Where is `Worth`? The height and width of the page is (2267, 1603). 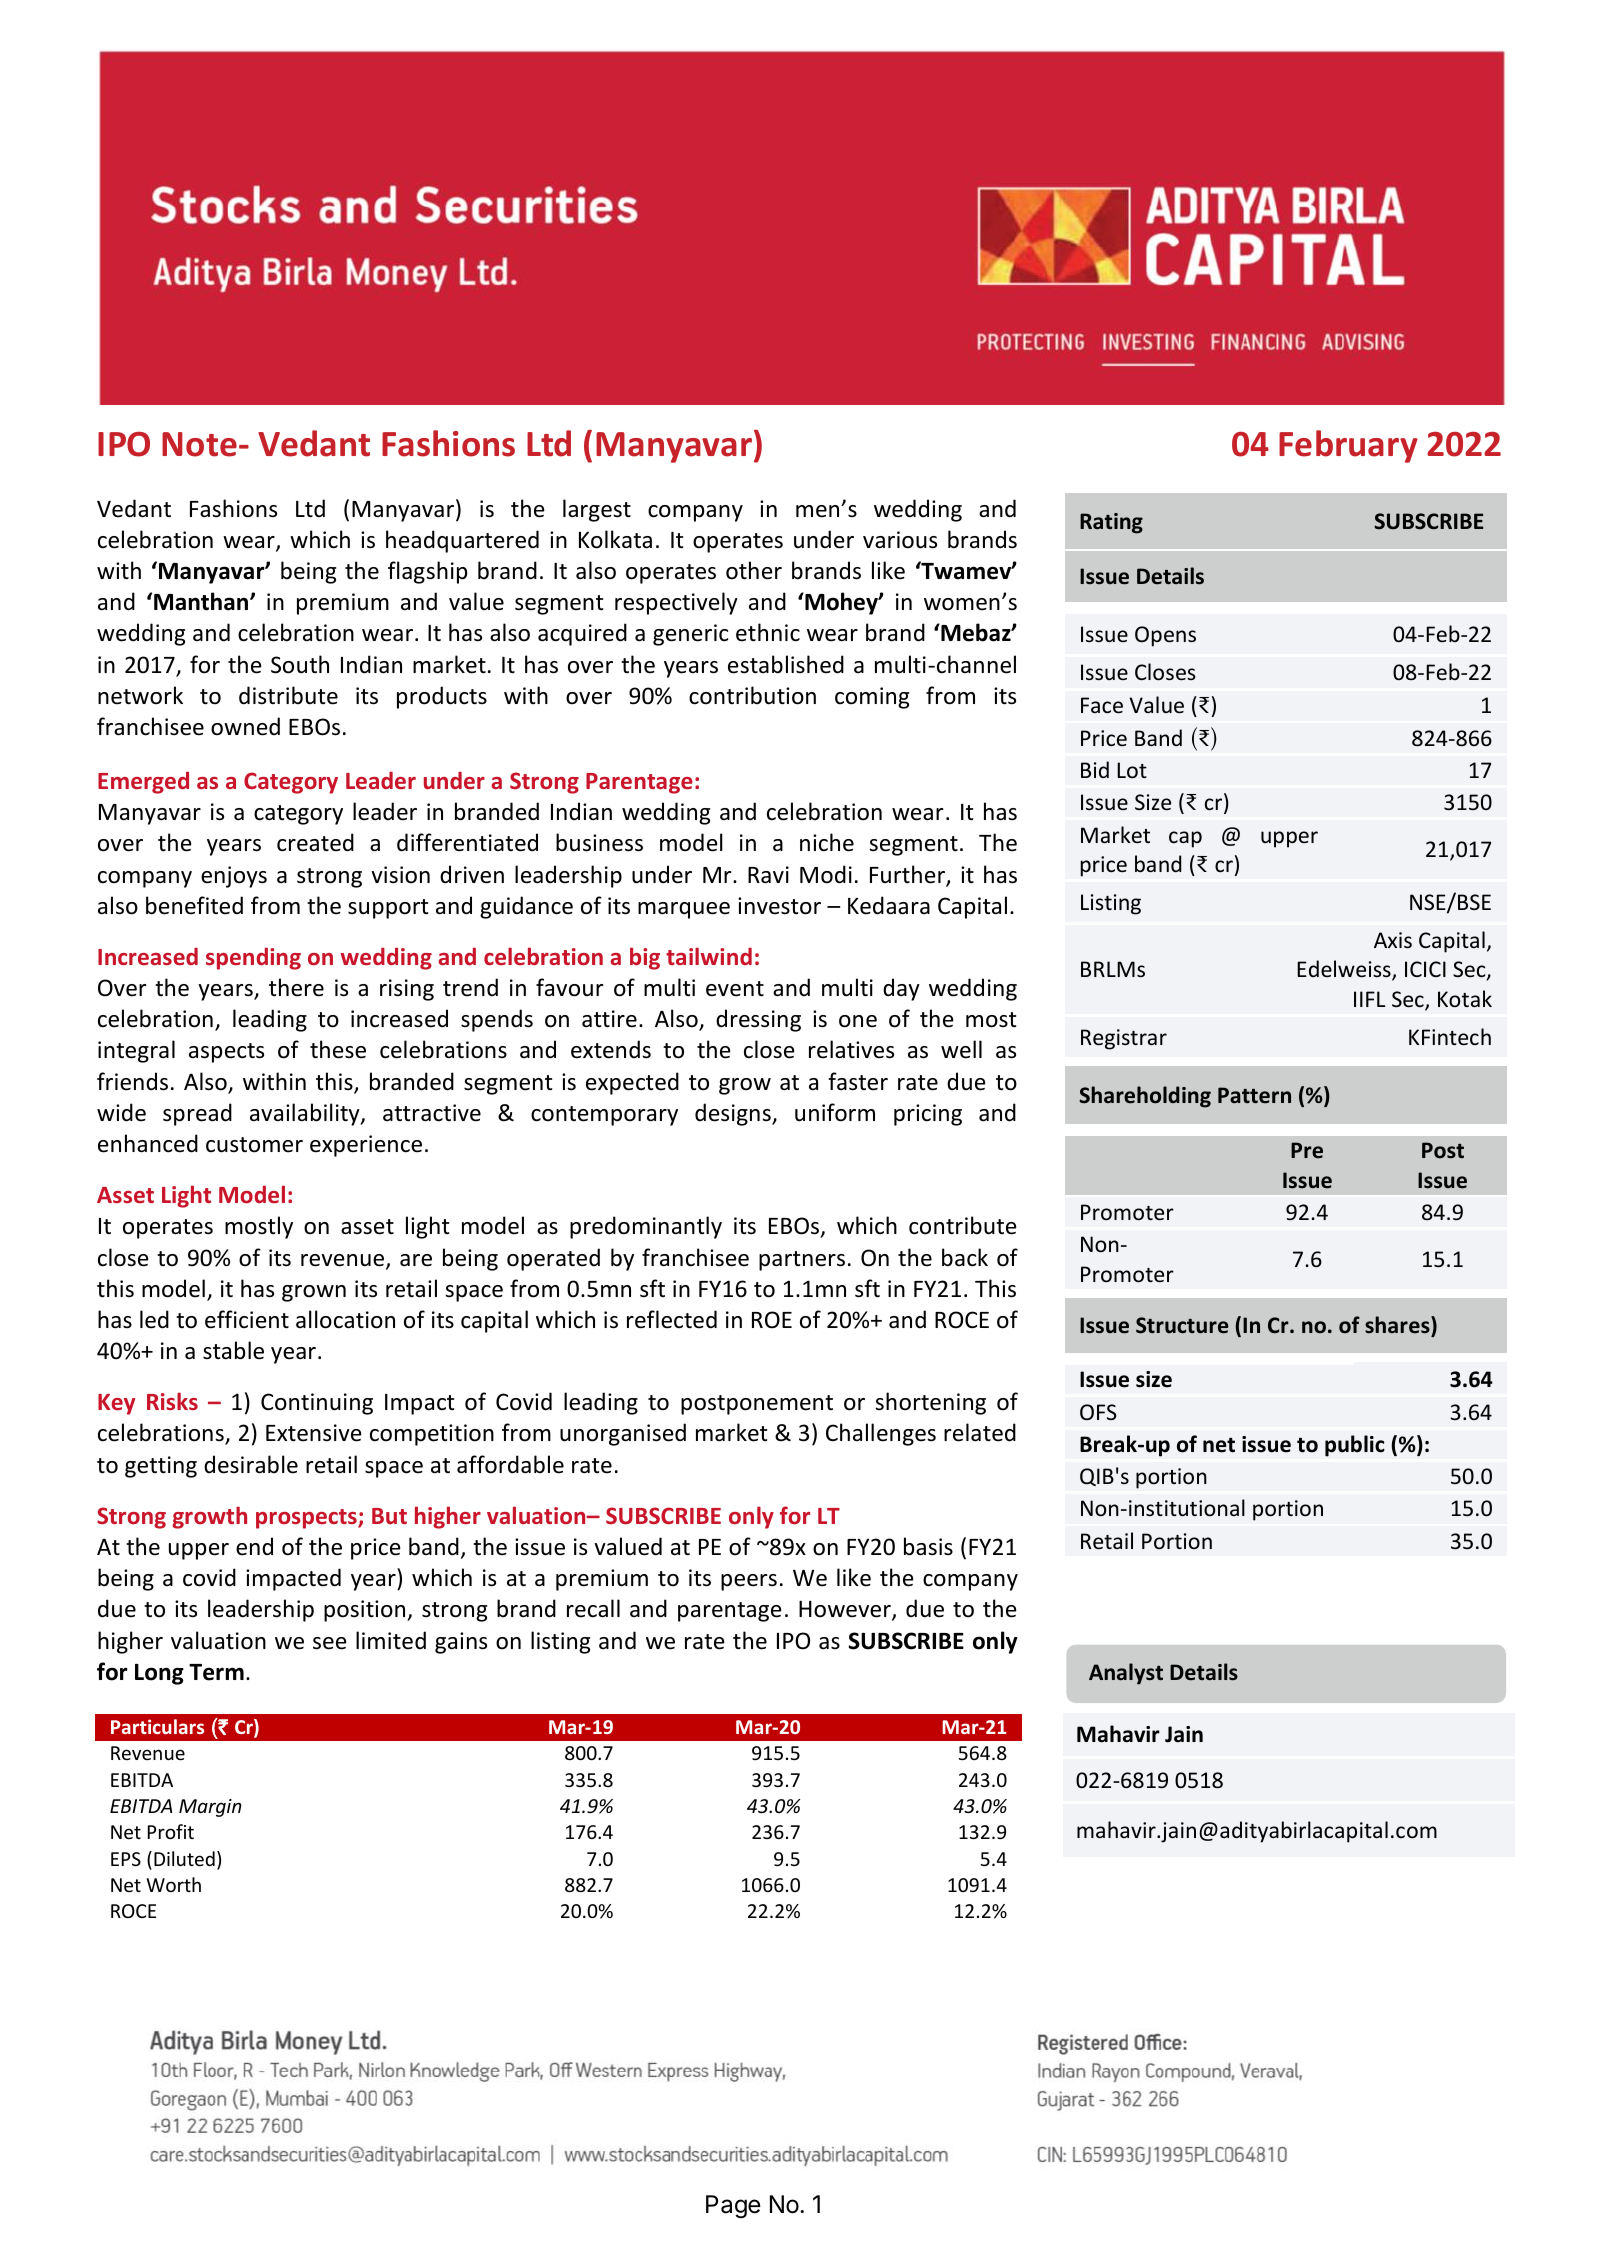
Worth is located at coordinates (173, 1884).
